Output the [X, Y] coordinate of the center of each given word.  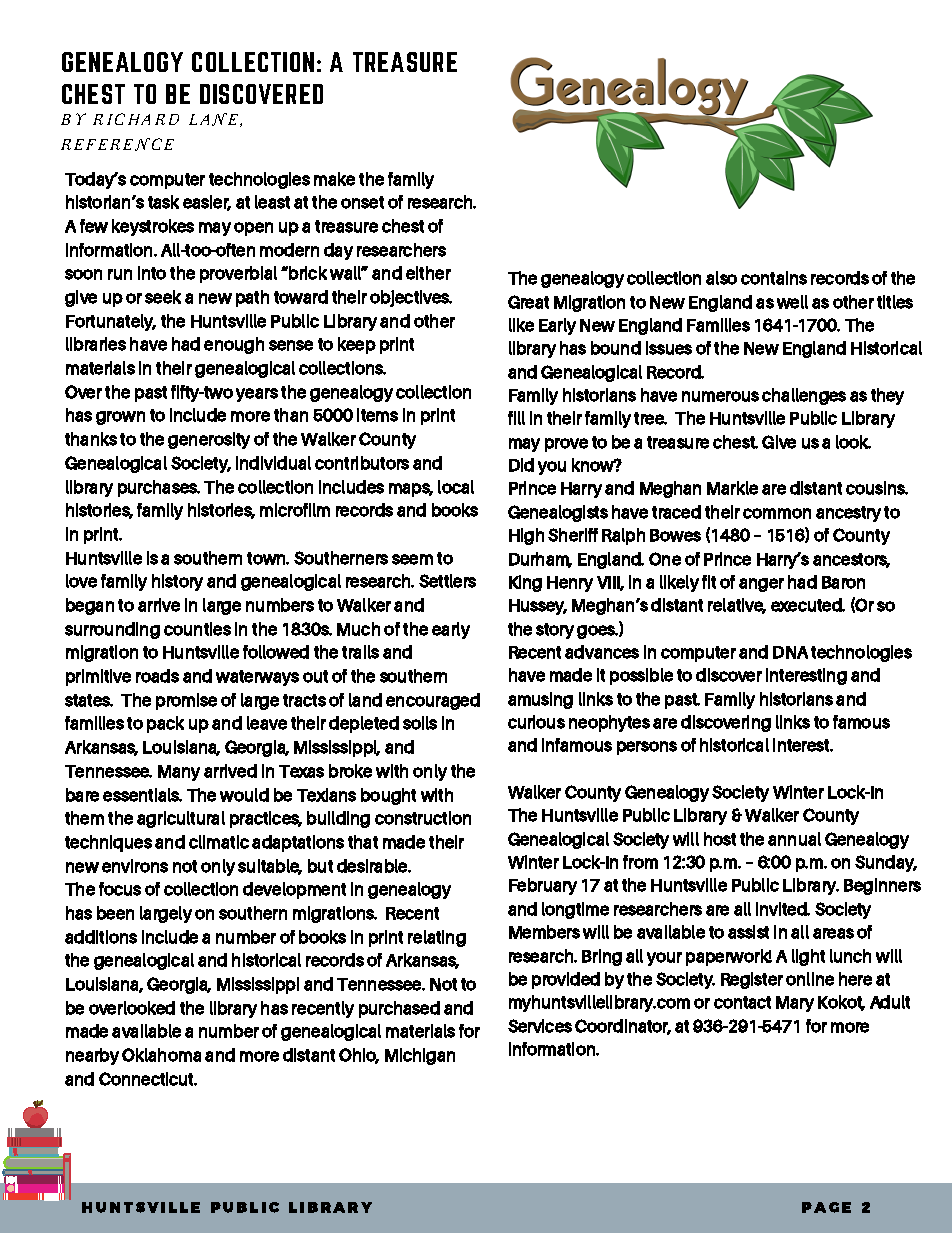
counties [197, 629]
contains [774, 278]
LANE [215, 120]
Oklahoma [161, 1055]
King [525, 583]
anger [761, 585]
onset [362, 202]
